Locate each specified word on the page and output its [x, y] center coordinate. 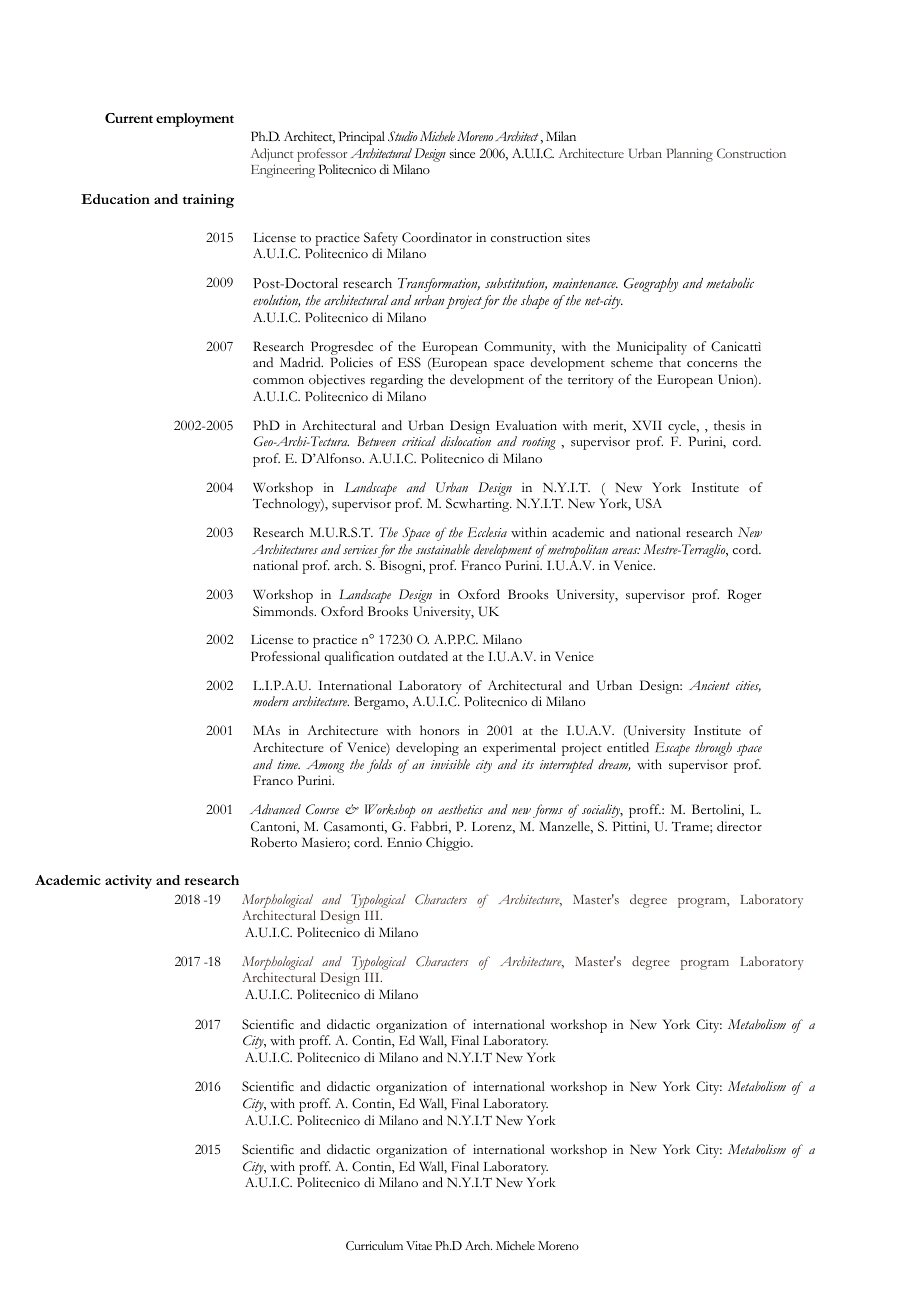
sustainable [443, 549]
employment [195, 120]
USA [649, 503]
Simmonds [284, 611]
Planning [690, 155]
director [739, 826]
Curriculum [374, 1245]
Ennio [404, 842]
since [462, 153]
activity [128, 882]
